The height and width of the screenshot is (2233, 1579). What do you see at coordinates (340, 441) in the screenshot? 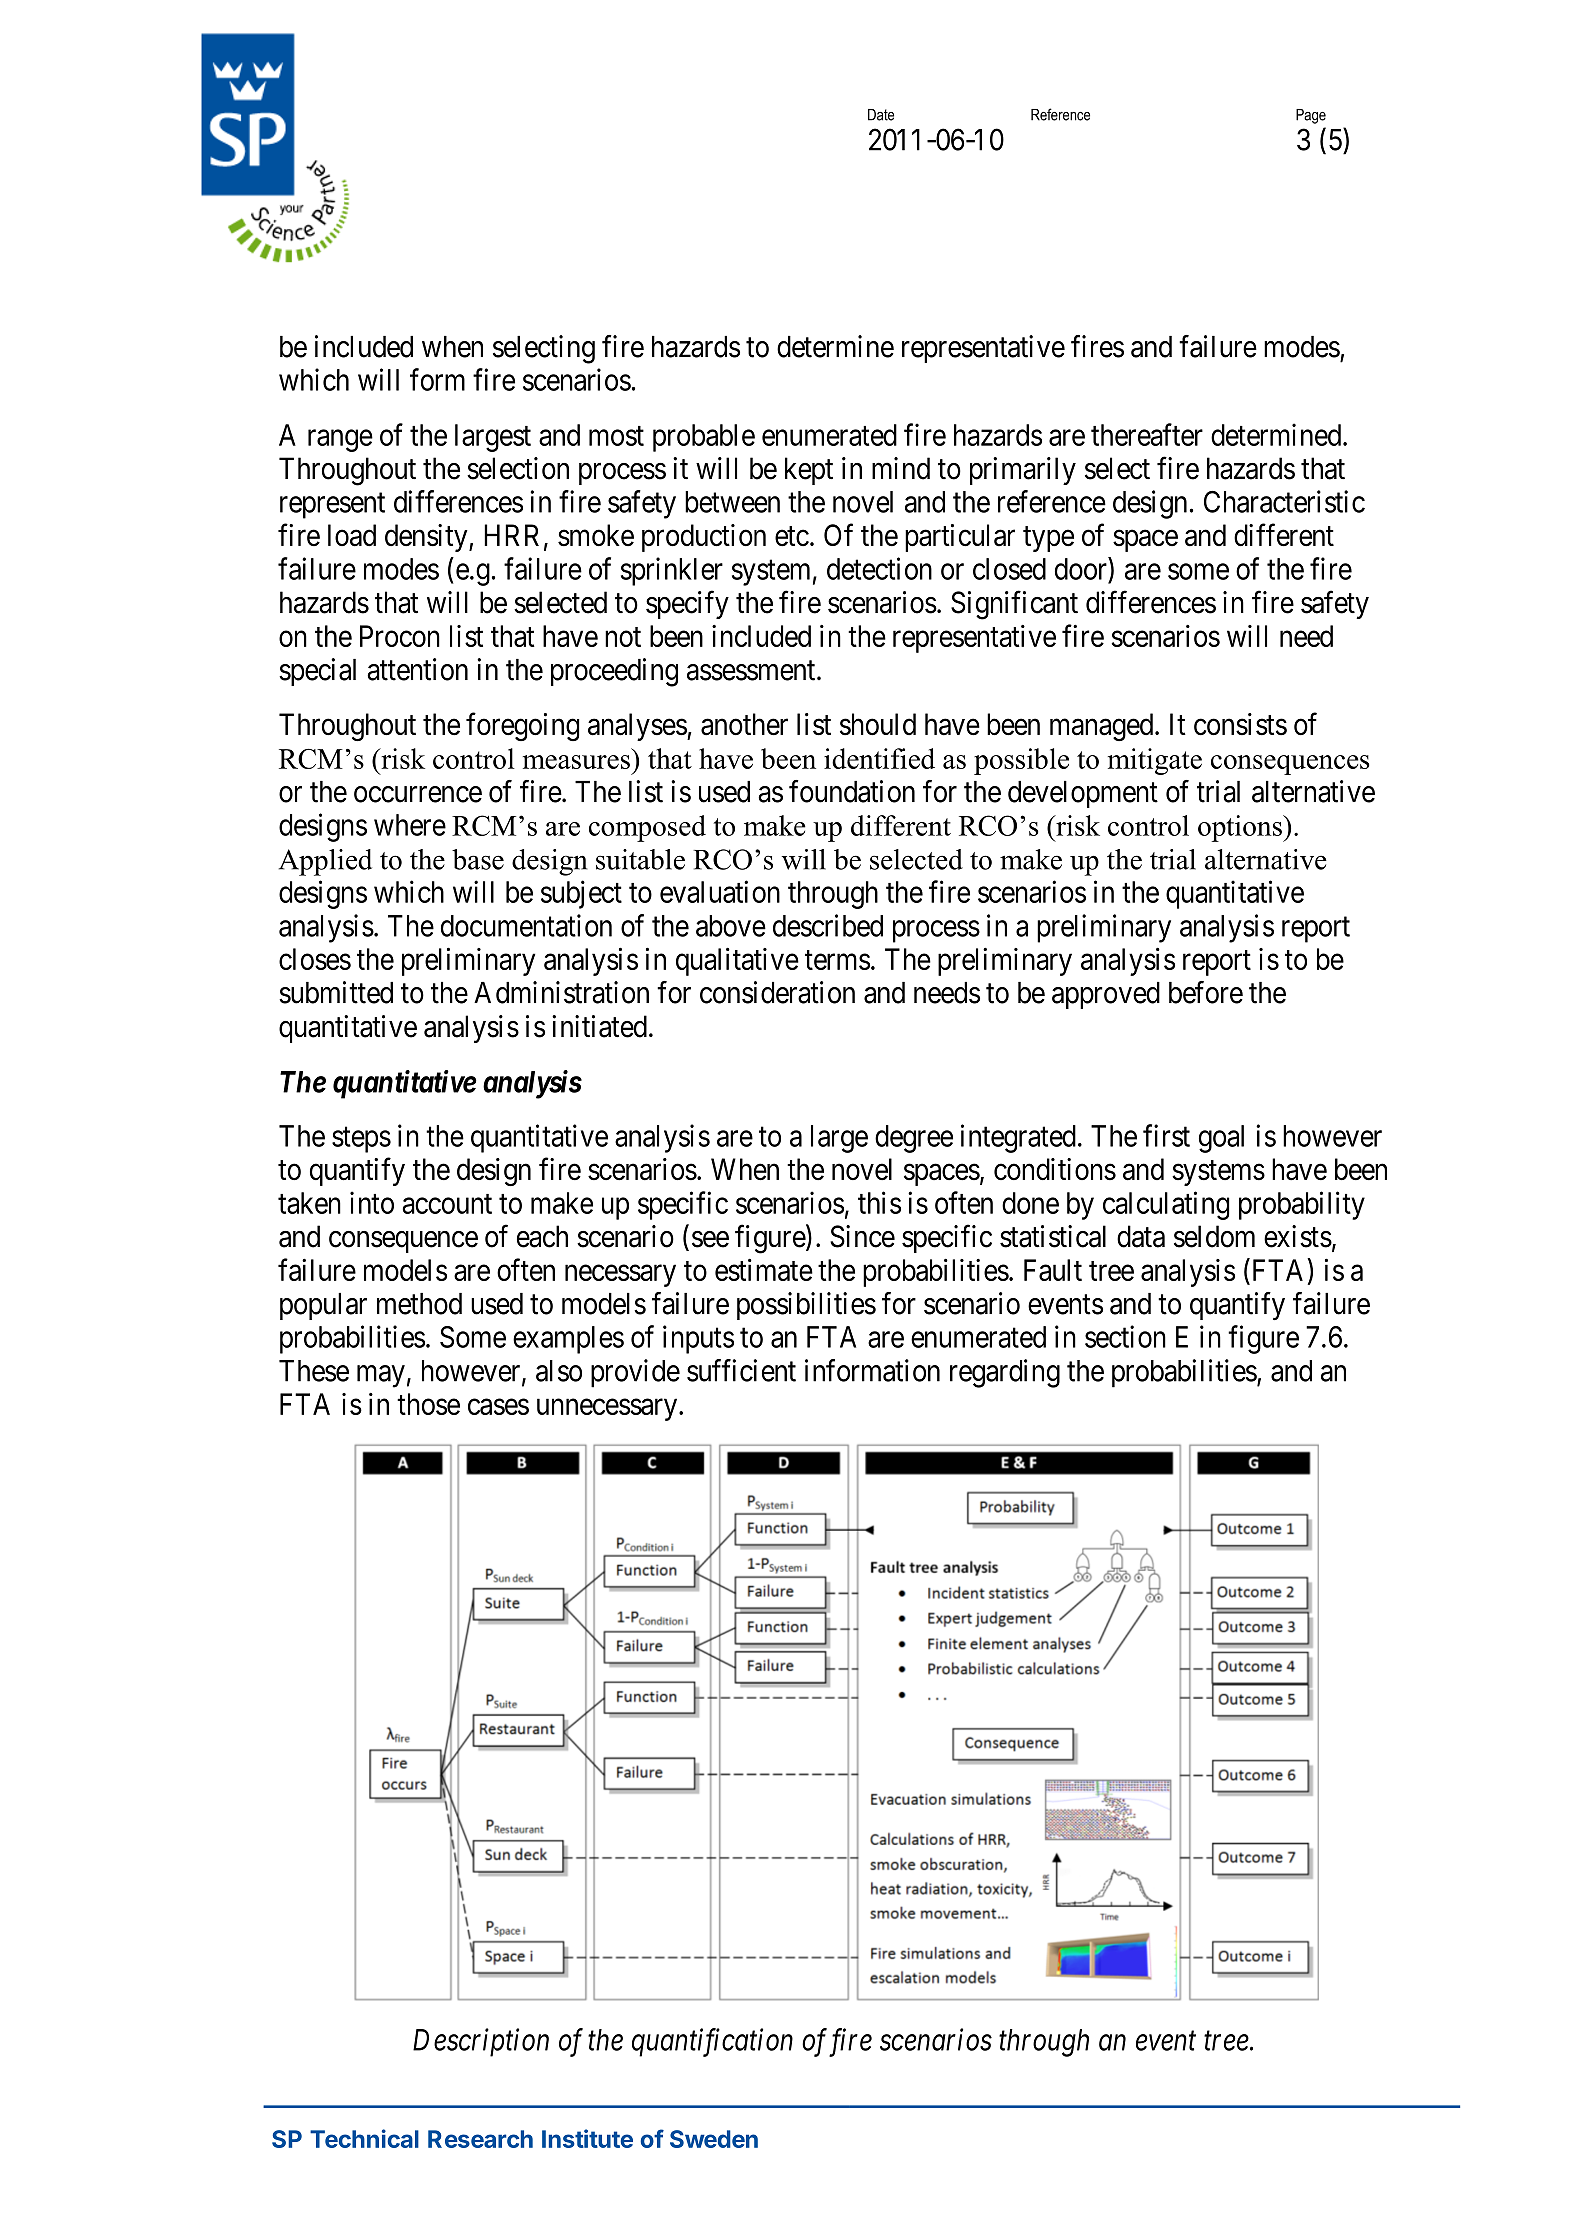
I see `range` at bounding box center [340, 441].
